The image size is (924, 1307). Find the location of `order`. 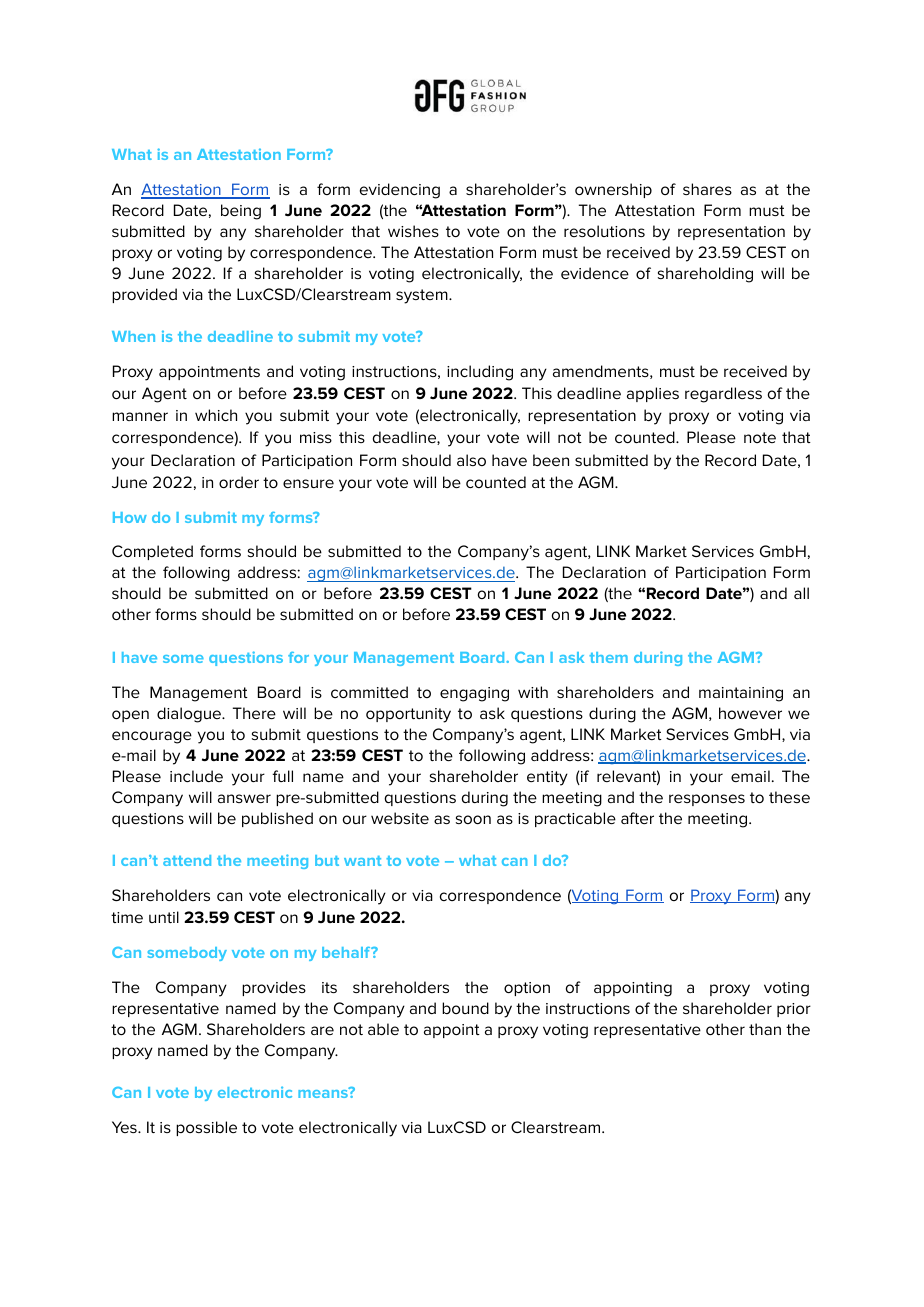

order is located at coordinates (239, 482).
